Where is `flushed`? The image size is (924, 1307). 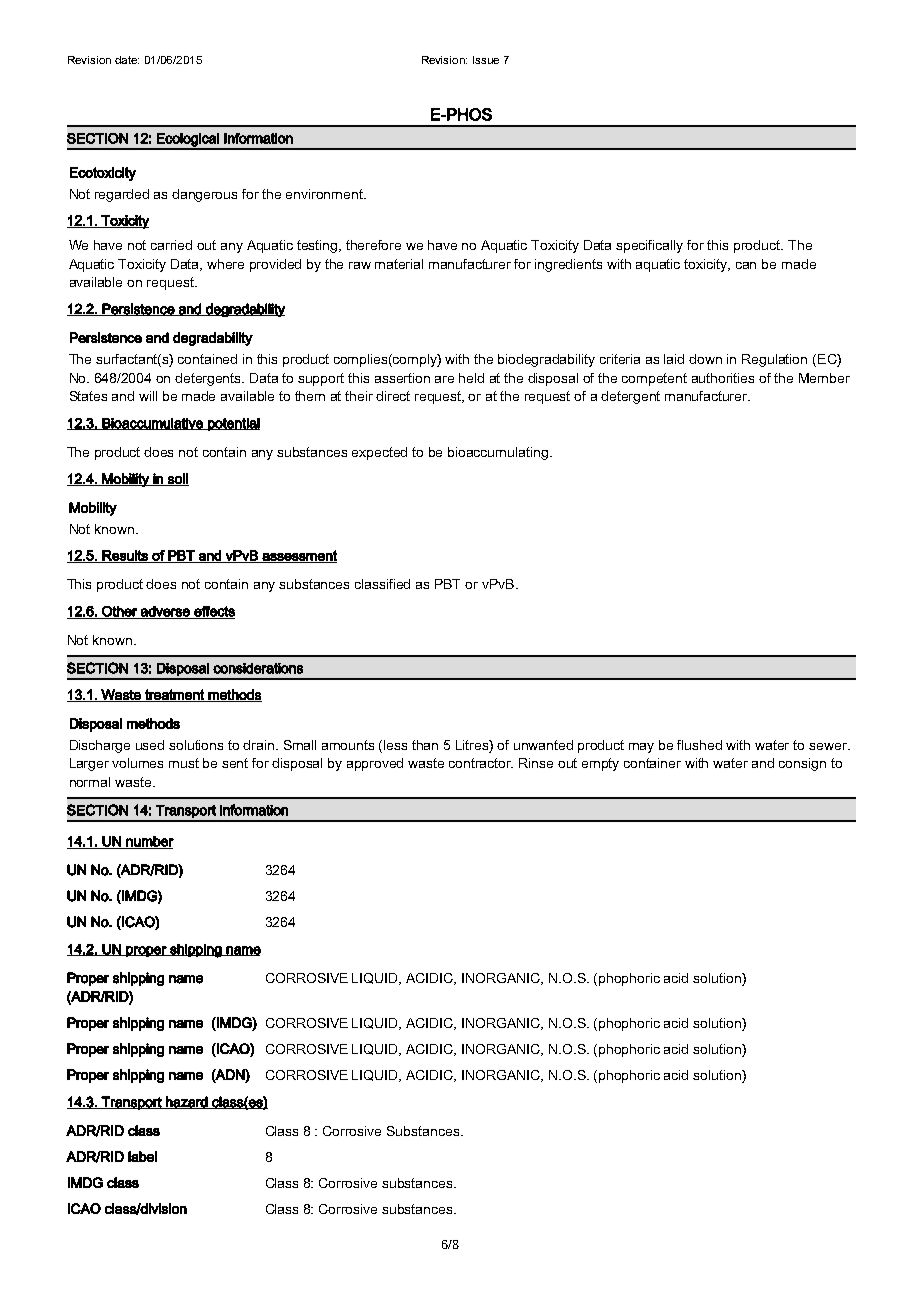
flushed is located at coordinates (699, 745).
